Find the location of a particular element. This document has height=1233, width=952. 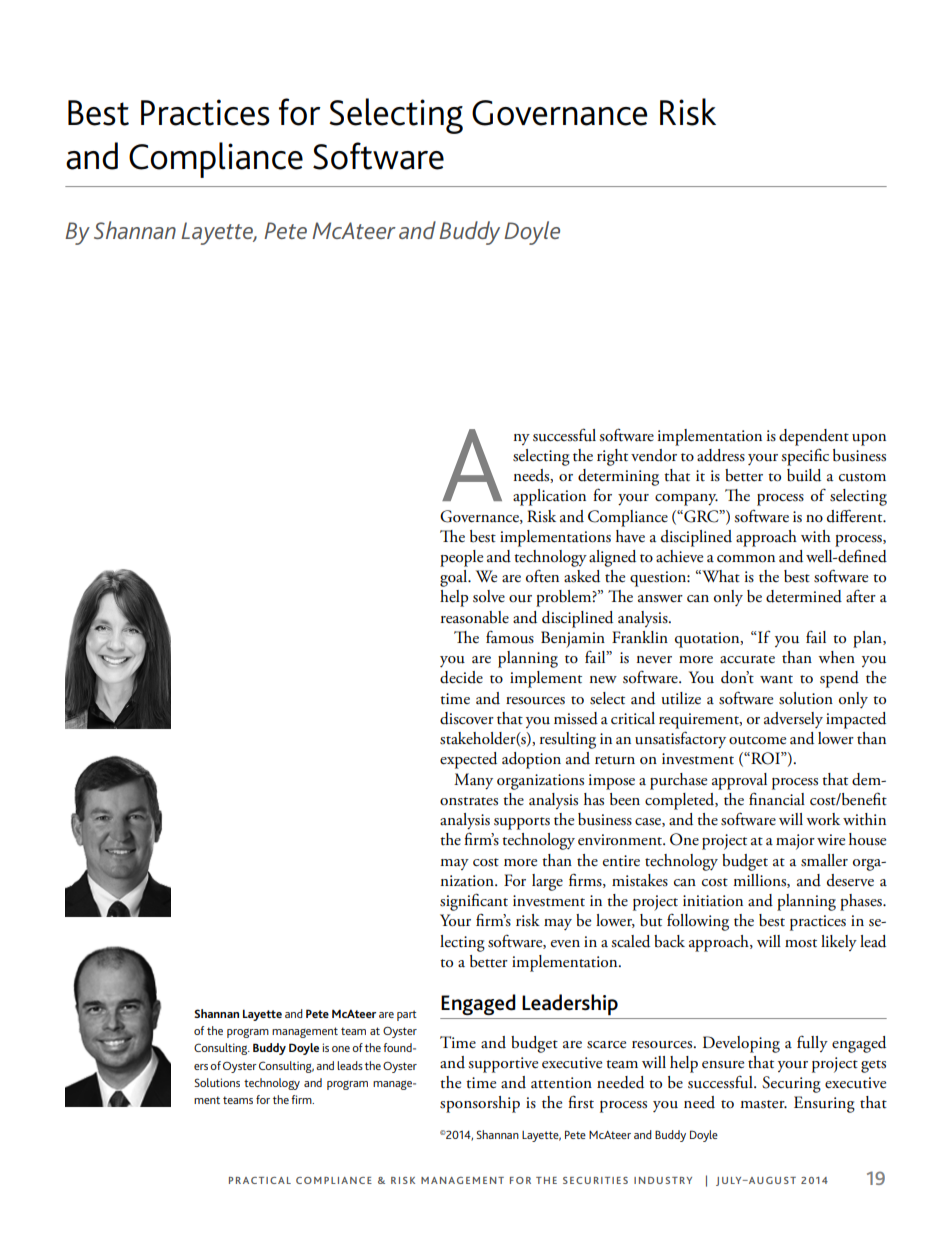

dependent is located at coordinates (814, 437).
